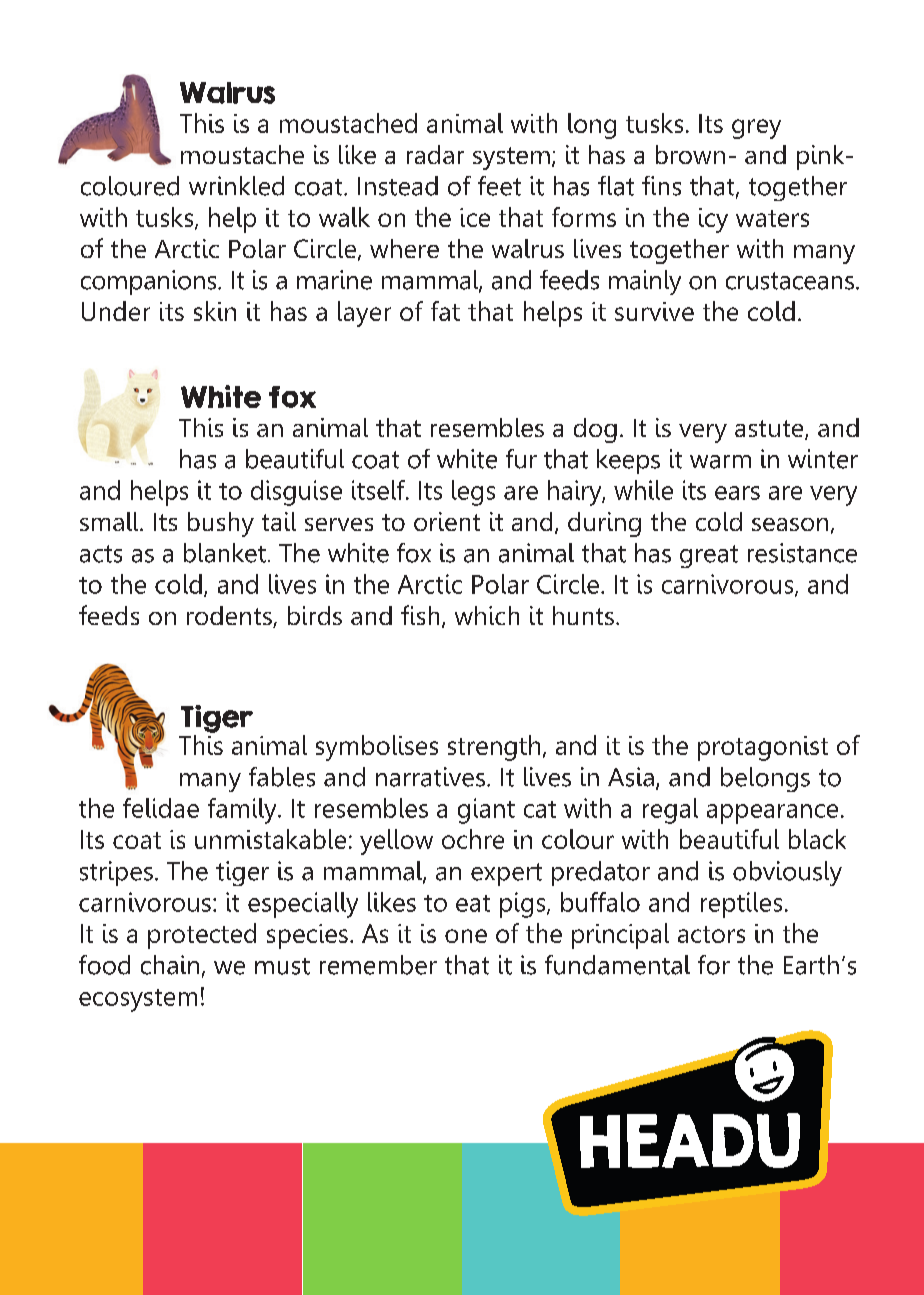  Describe the element at coordinates (344, 217) in the screenshot. I see `walk` at that location.
